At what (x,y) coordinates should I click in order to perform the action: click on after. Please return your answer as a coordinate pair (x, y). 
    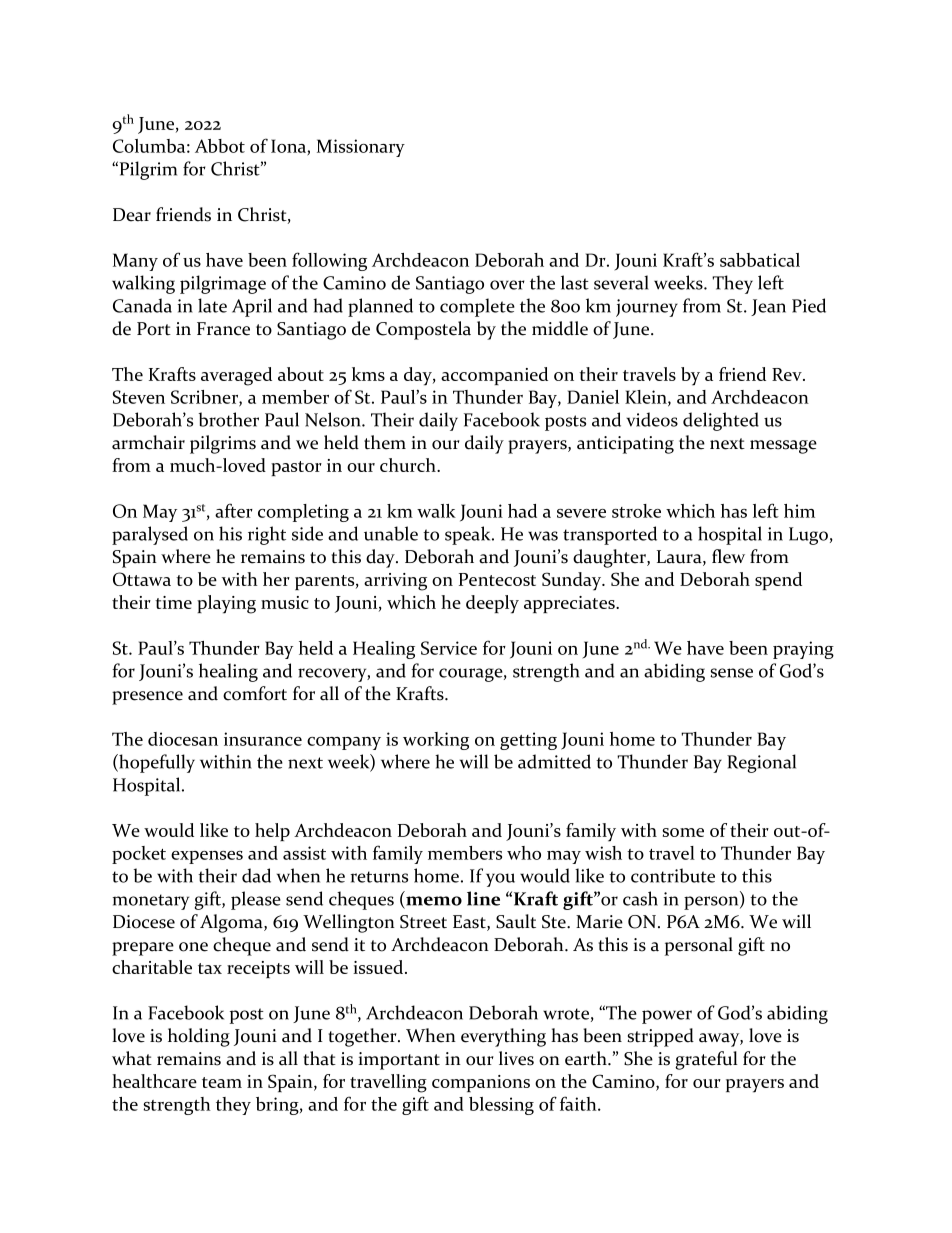
    Looking at the image, I should click on (234, 510).
